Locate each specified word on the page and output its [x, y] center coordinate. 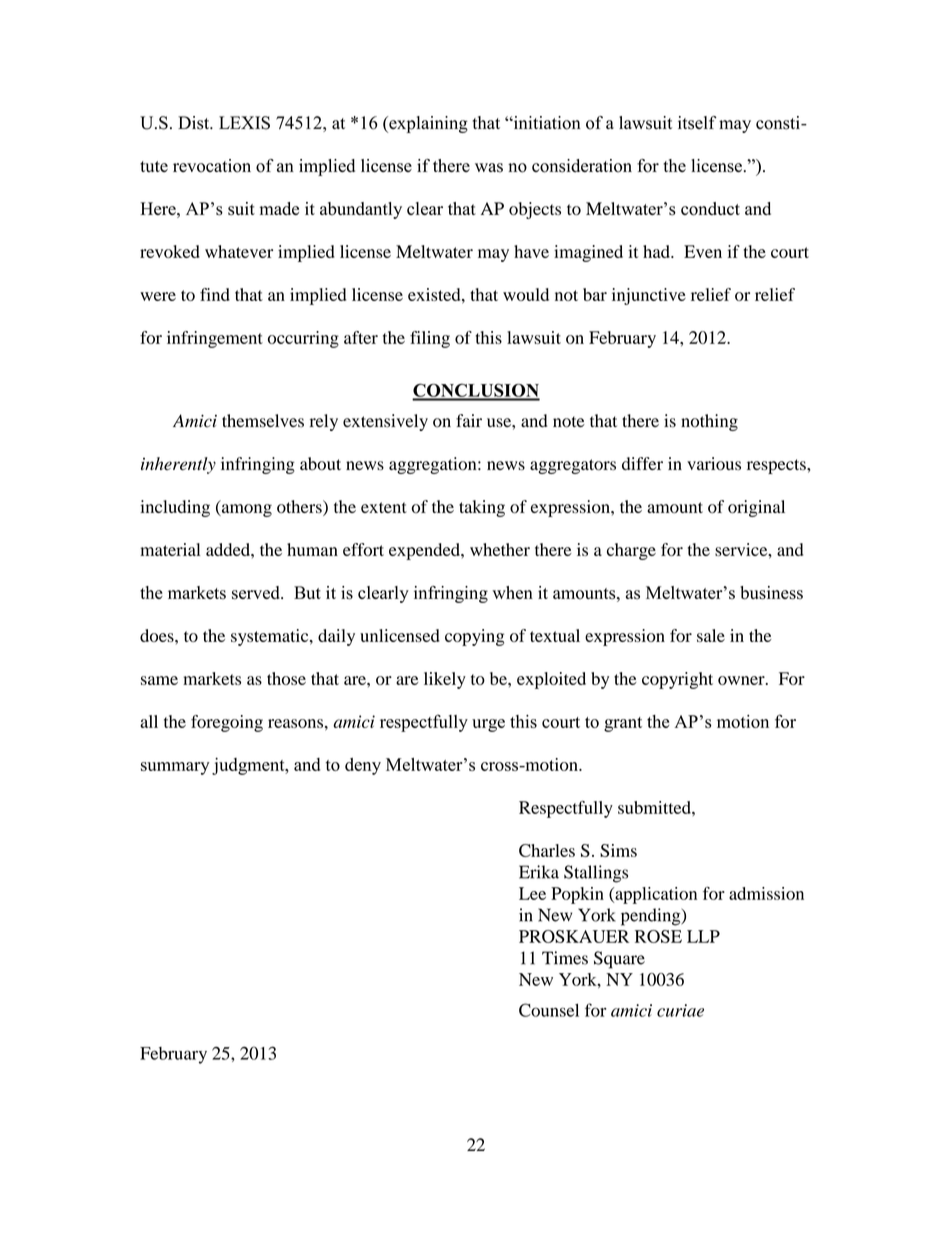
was [489, 168]
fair [469, 420]
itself [697, 123]
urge [488, 725]
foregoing [227, 723]
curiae [680, 1010]
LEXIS [244, 123]
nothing [709, 422]
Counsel [549, 1010]
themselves [263, 421]
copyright [677, 680]
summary [175, 768]
